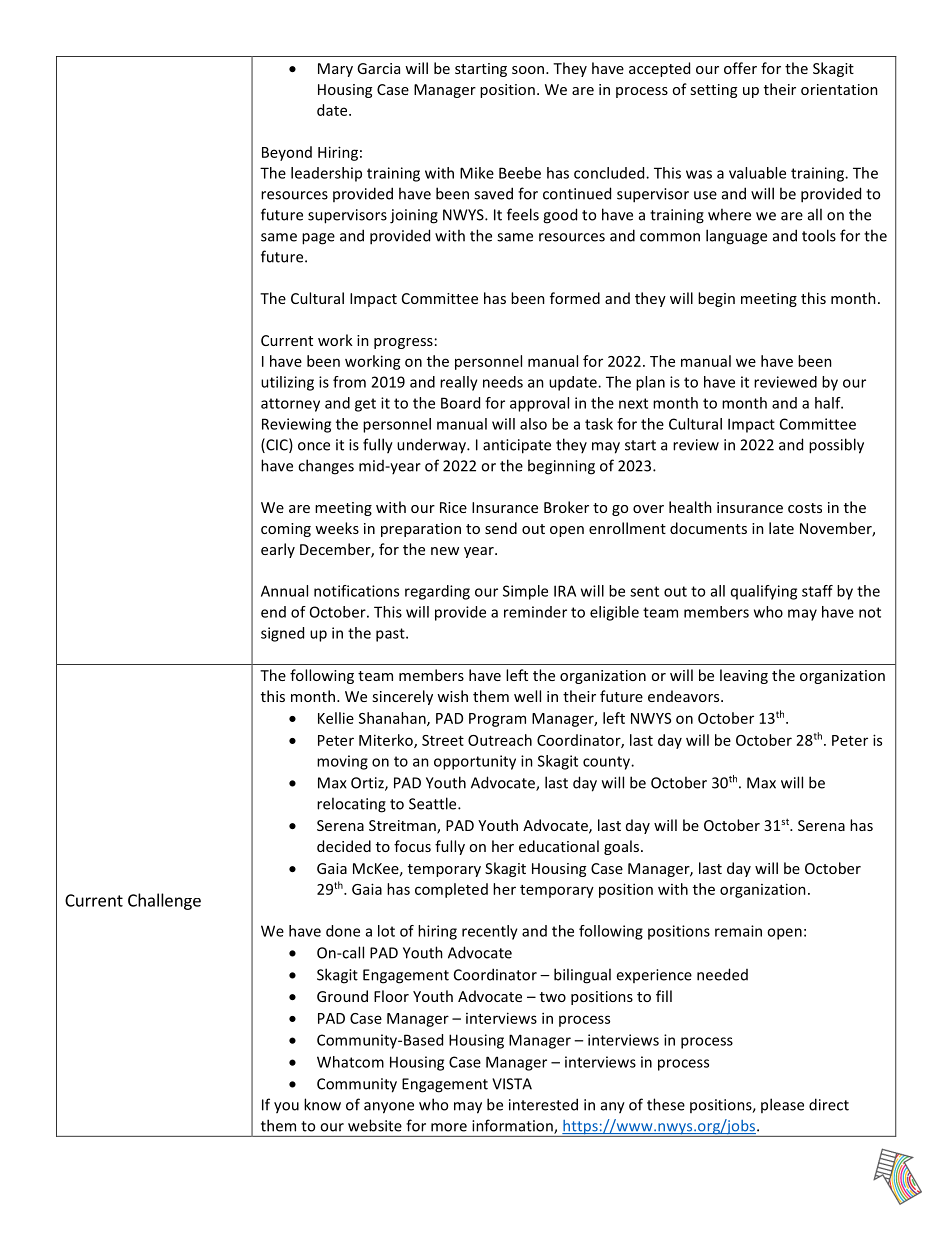 The image size is (952, 1233). I want to click on Beyond, so click(287, 153).
